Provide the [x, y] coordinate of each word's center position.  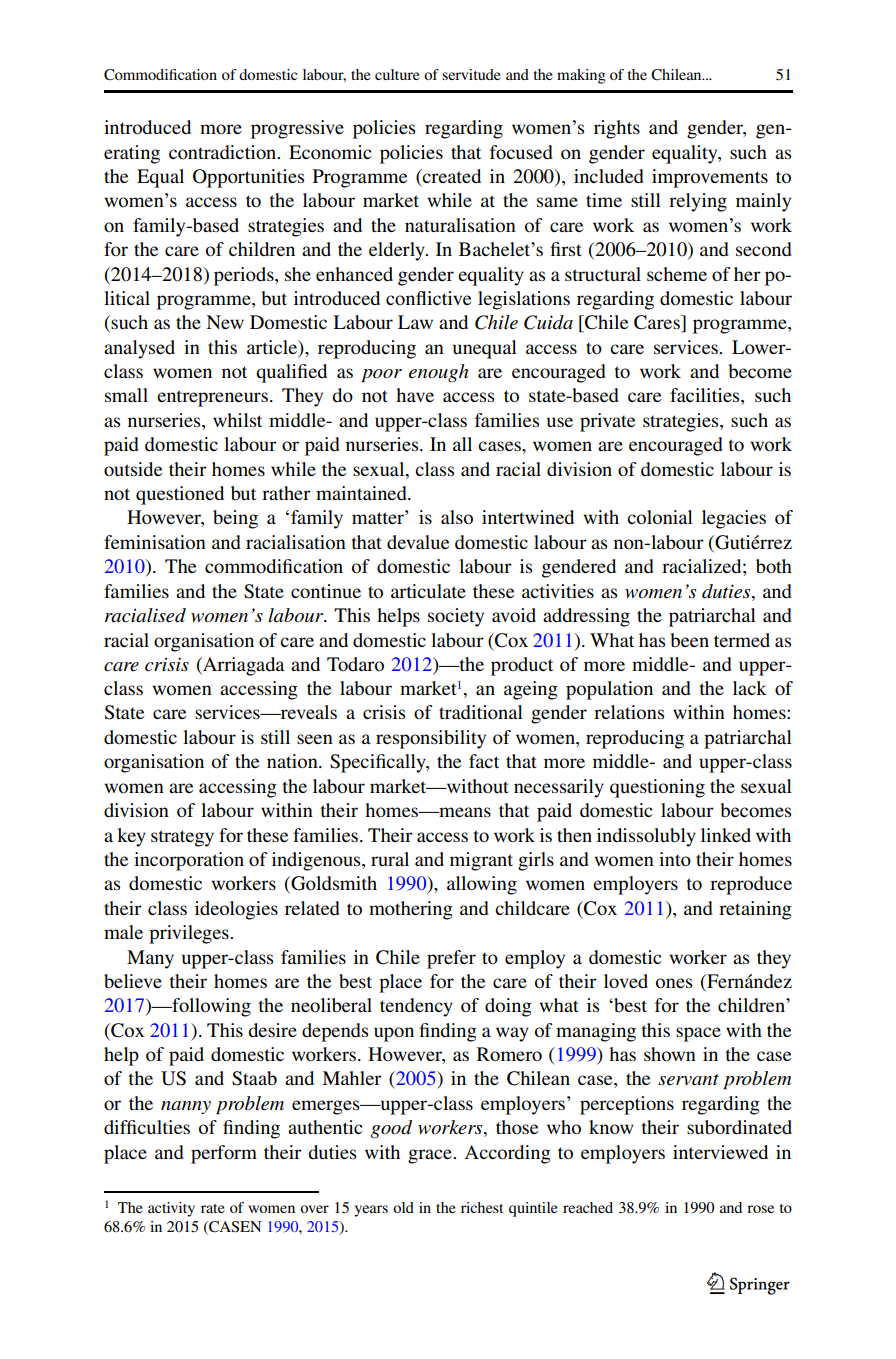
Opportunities [248, 178]
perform [224, 1154]
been [689, 640]
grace [431, 1156]
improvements [710, 178]
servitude [471, 74]
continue [326, 591]
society [456, 617]
